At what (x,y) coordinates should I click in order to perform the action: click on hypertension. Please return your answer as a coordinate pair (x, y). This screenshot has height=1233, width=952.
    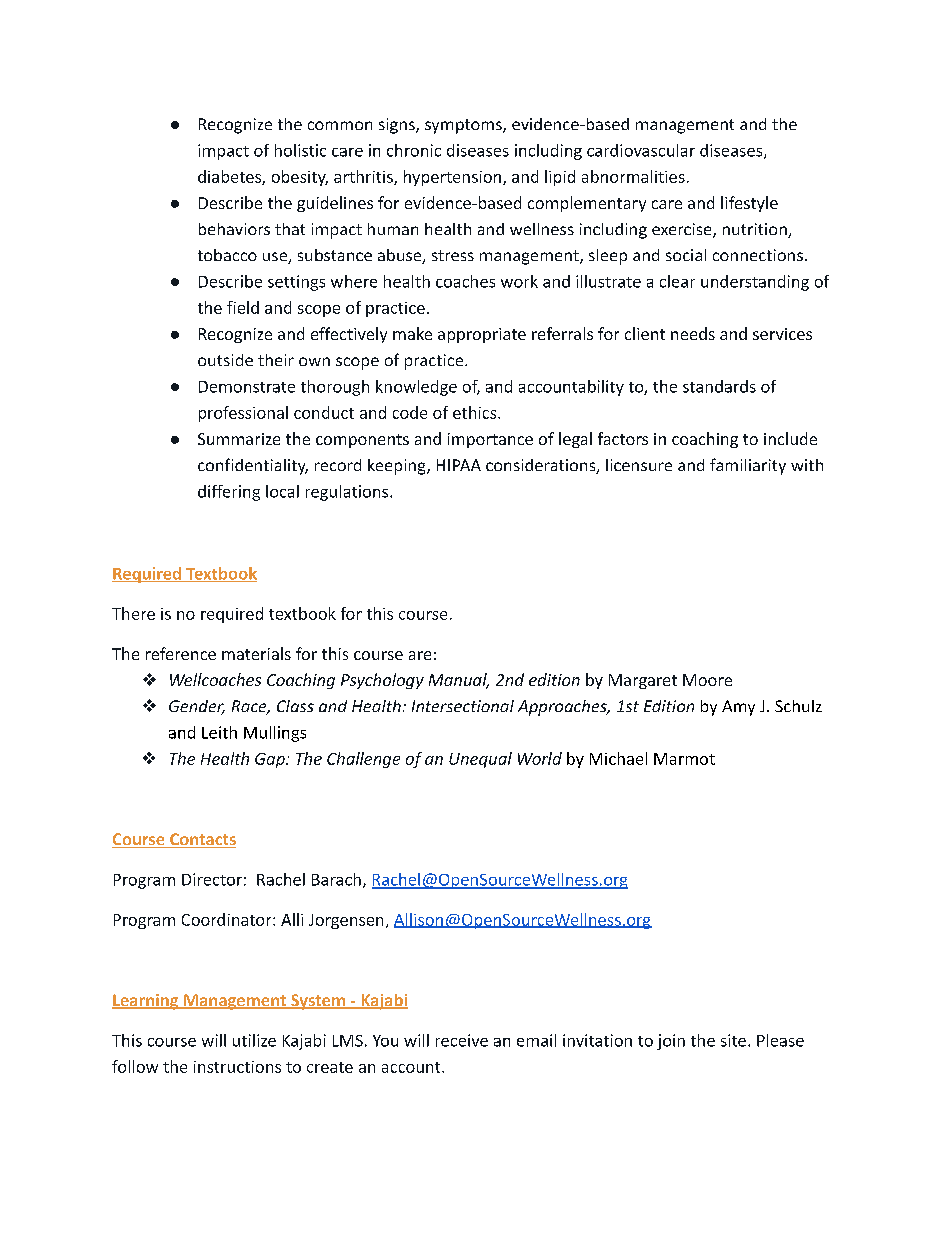
    Looking at the image, I should click on (452, 178).
